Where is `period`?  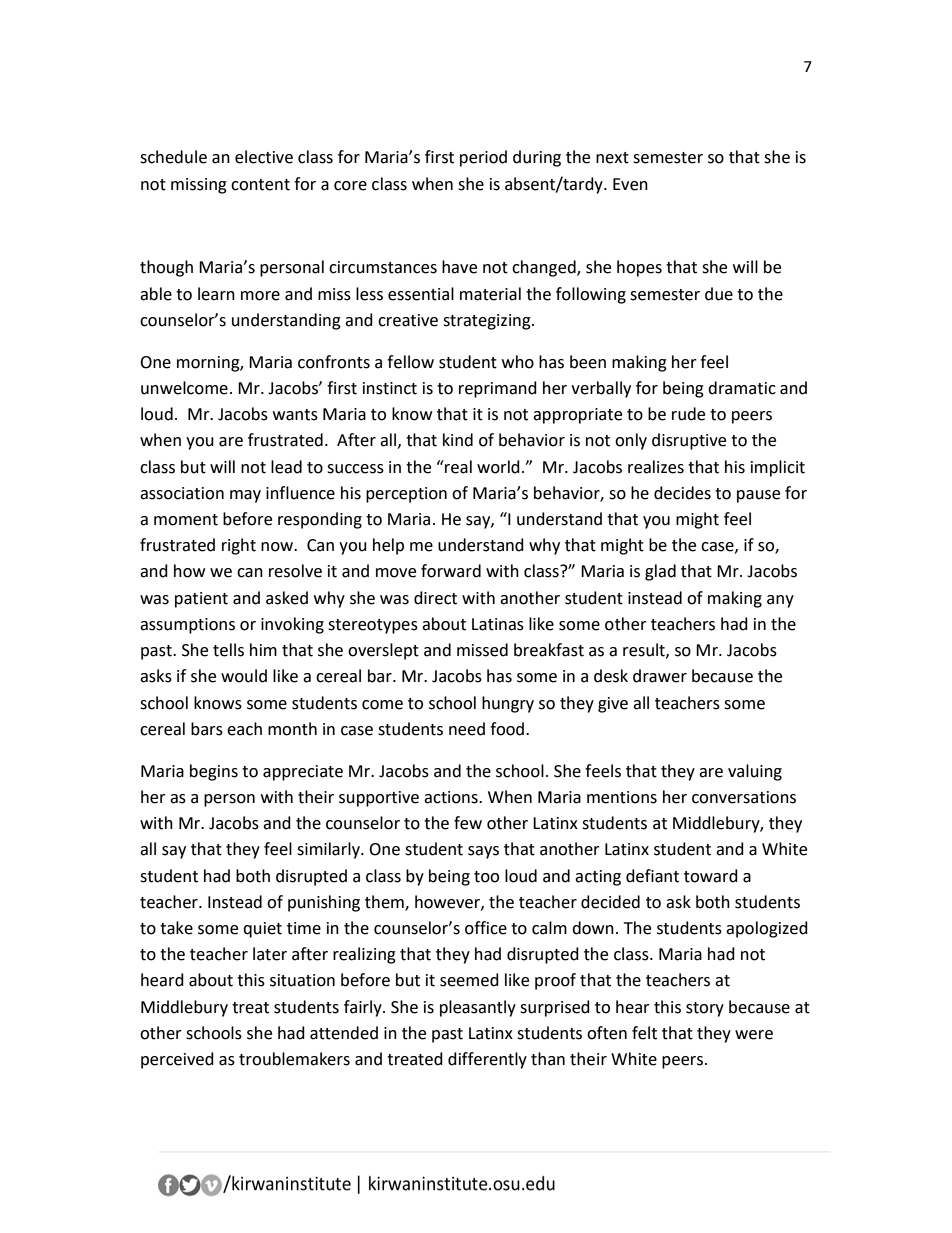
period is located at coordinates (483, 158).
